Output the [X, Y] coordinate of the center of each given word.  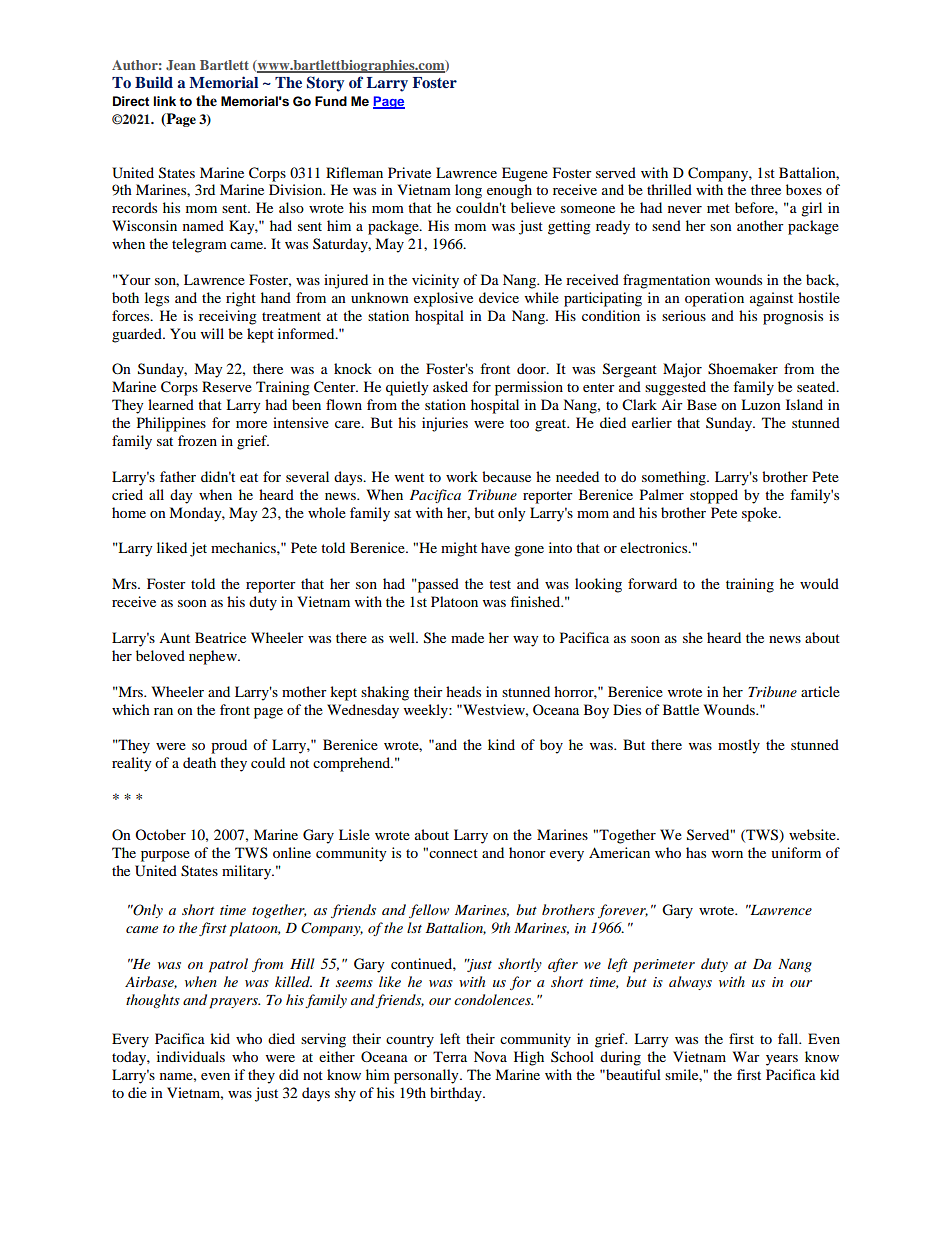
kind [501, 744]
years [782, 1060]
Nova [490, 1056]
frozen [197, 440]
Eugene [525, 174]
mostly [739, 746]
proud [229, 746]
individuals [191, 1056]
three [766, 189]
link [164, 101]
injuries [445, 424]
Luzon [761, 404]
